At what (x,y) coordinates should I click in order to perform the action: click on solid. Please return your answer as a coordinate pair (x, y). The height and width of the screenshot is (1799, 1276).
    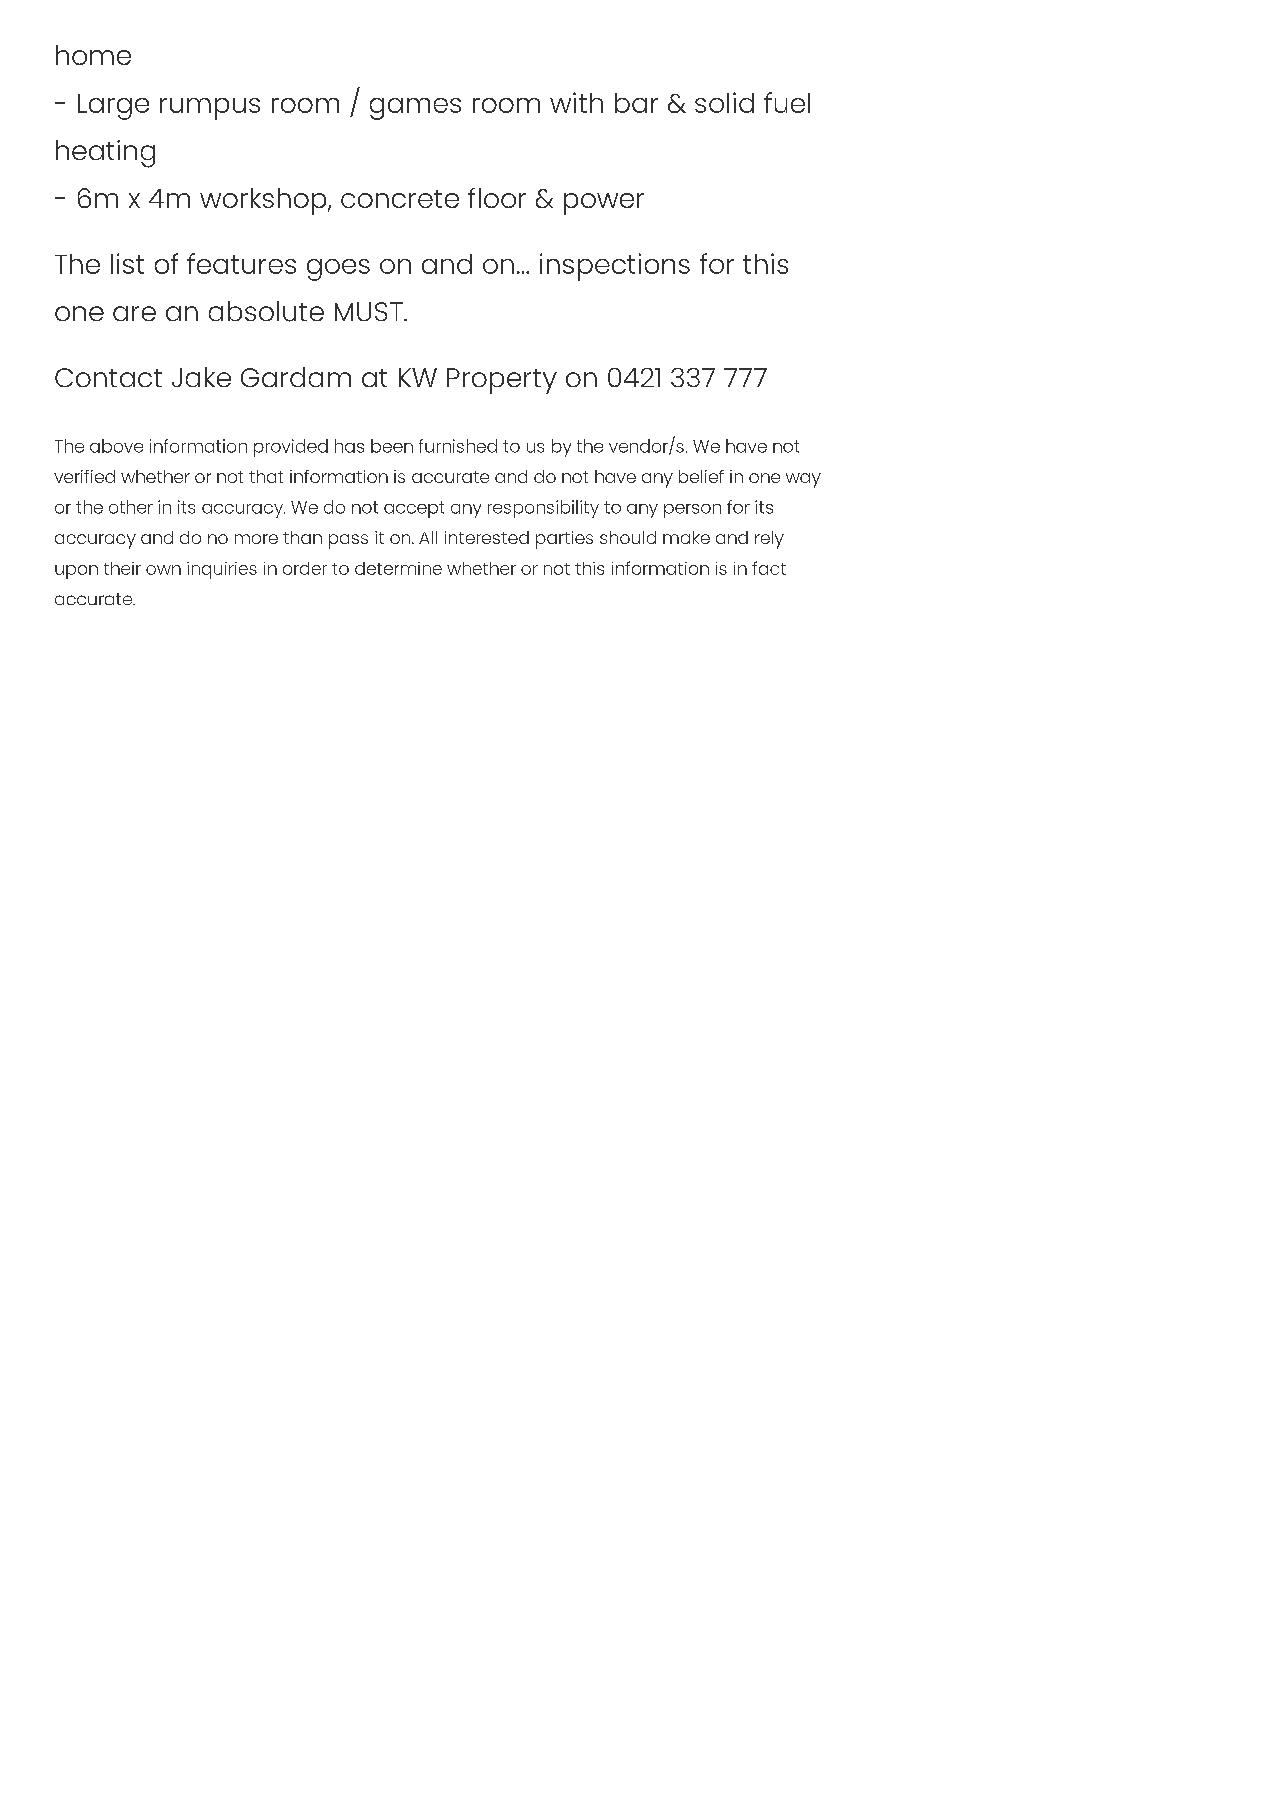
    Looking at the image, I should click on (724, 102).
